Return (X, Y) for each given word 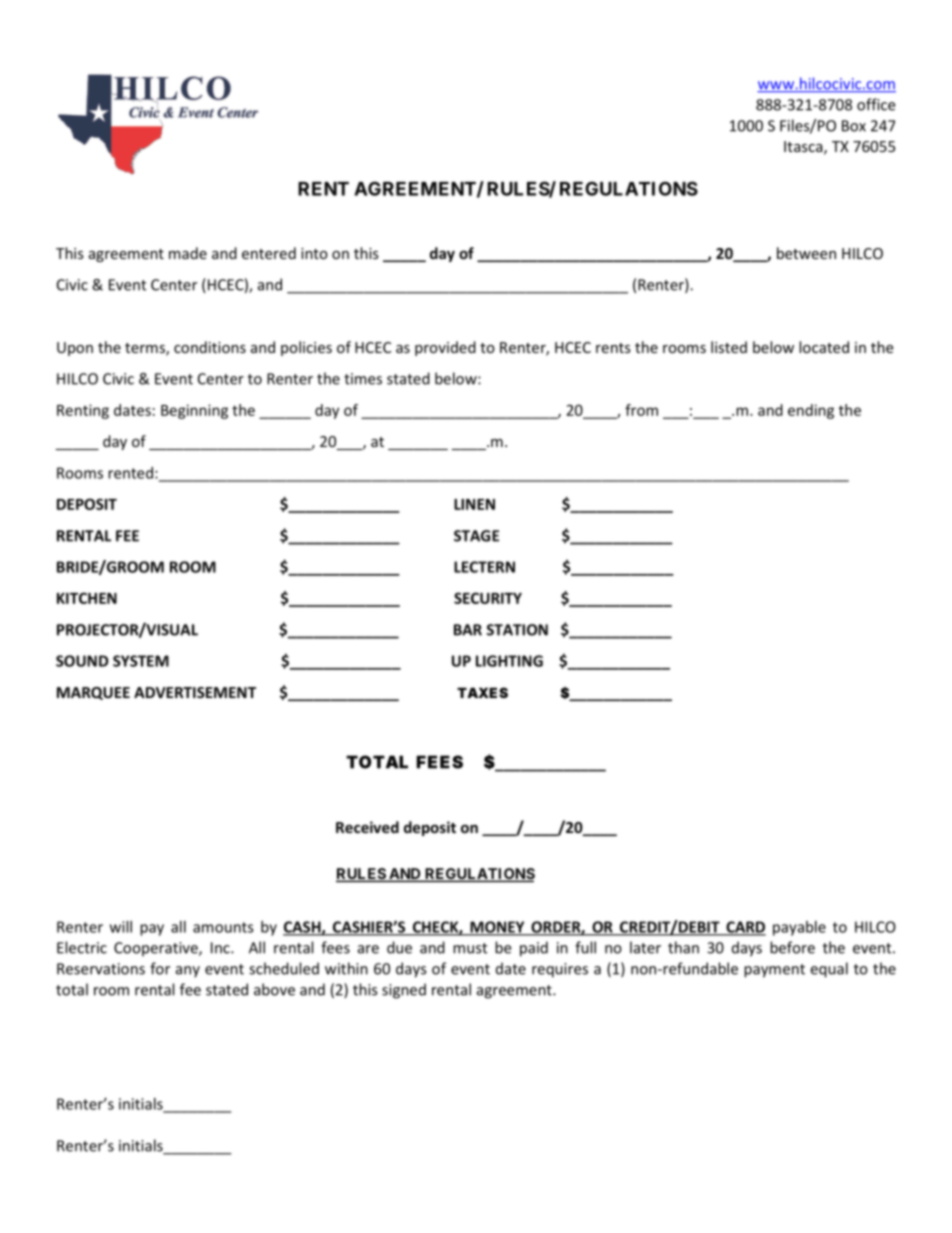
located (824, 347)
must (470, 948)
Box (854, 126)
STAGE (476, 536)
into (314, 253)
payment (774, 971)
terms (146, 349)
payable (799, 928)
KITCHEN (87, 598)
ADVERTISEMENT (195, 692)
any (188, 972)
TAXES (482, 692)
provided (445, 348)
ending (811, 411)
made (188, 253)
